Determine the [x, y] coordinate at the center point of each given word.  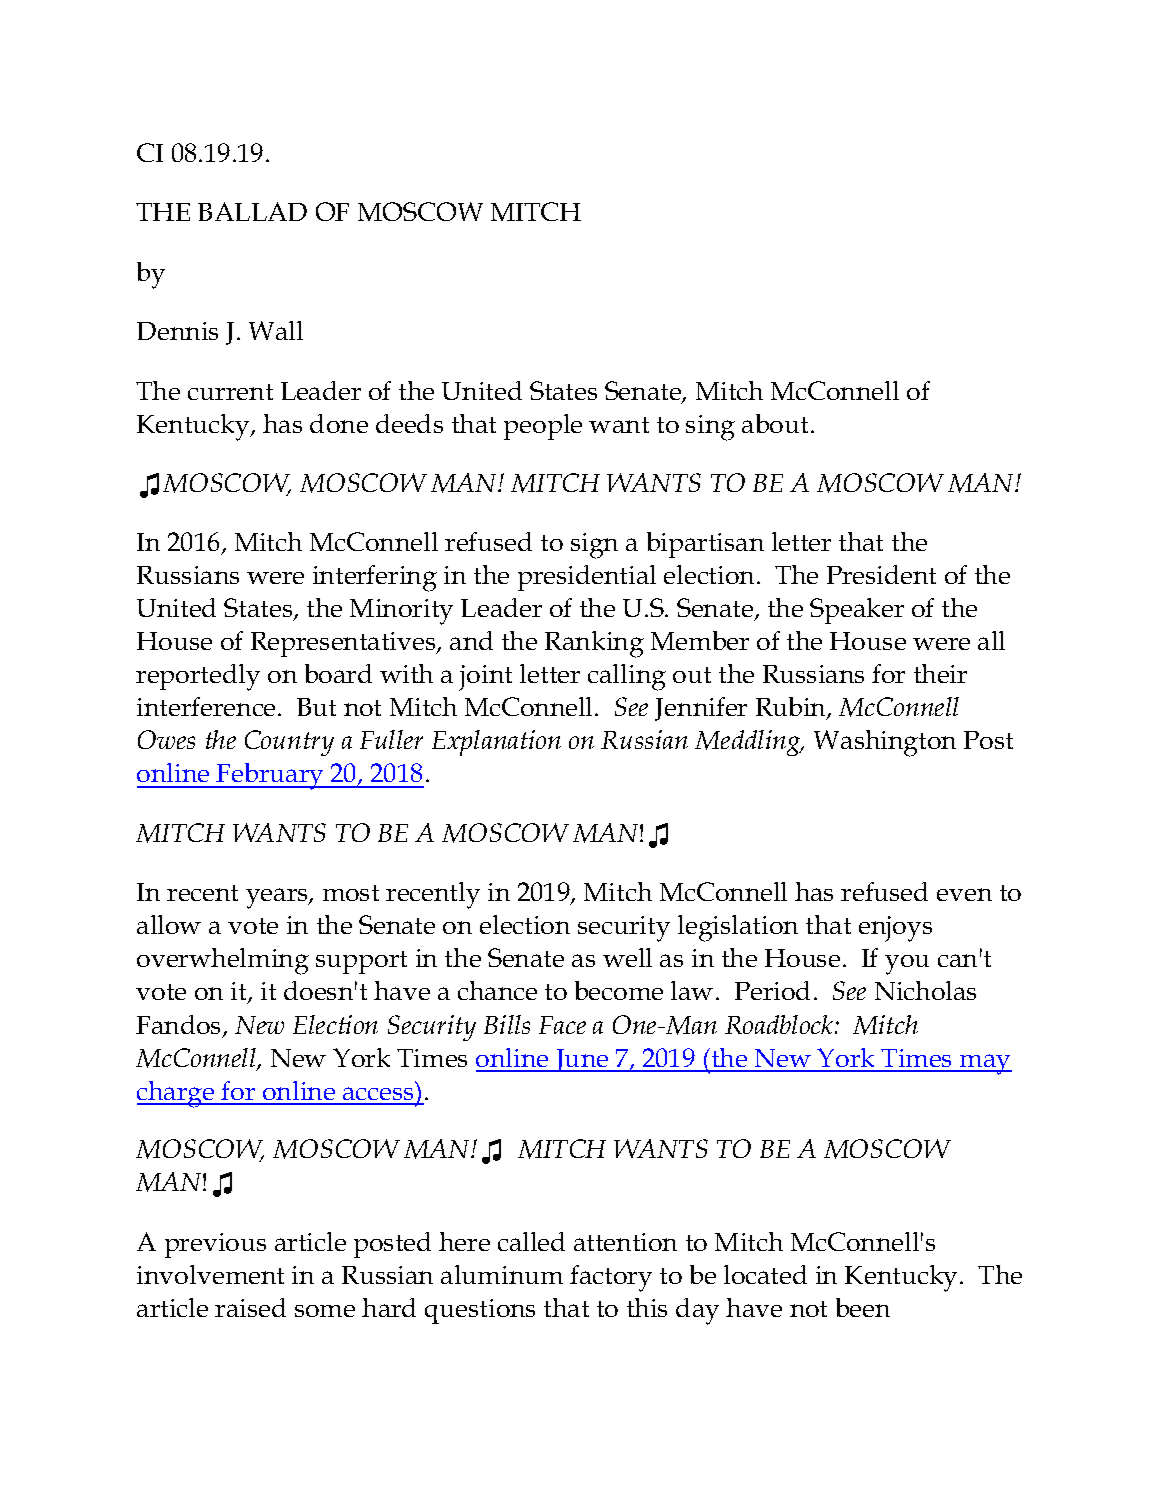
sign [594, 546]
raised [250, 1307]
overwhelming [223, 961]
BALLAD [252, 211]
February [270, 776]
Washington [885, 743]
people [543, 427]
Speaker [857, 611]
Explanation [496, 743]
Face [562, 1025]
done [339, 423]
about [775, 423]
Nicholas [925, 990]
